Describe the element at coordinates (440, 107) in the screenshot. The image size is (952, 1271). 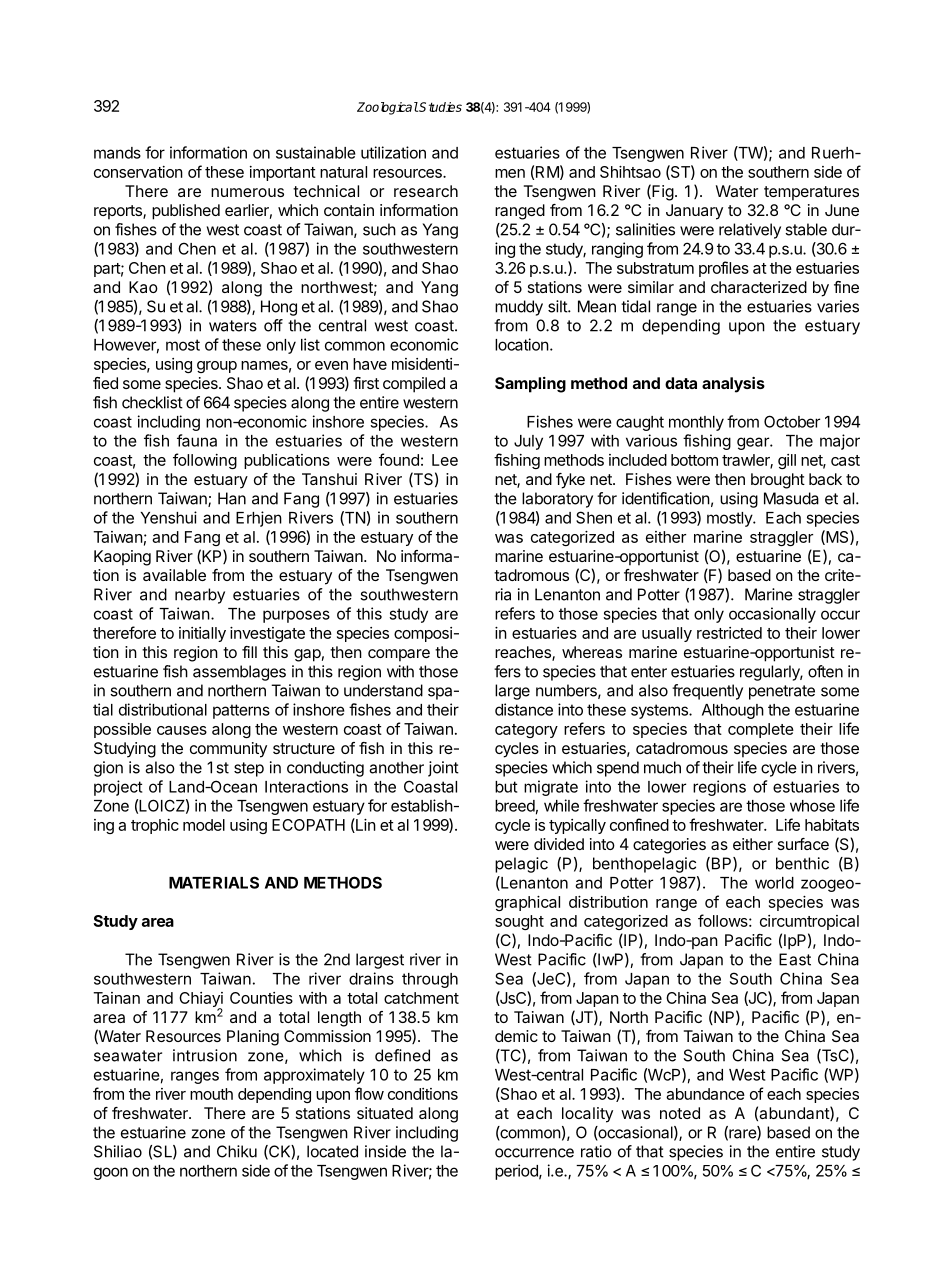
I see `Studies` at that location.
